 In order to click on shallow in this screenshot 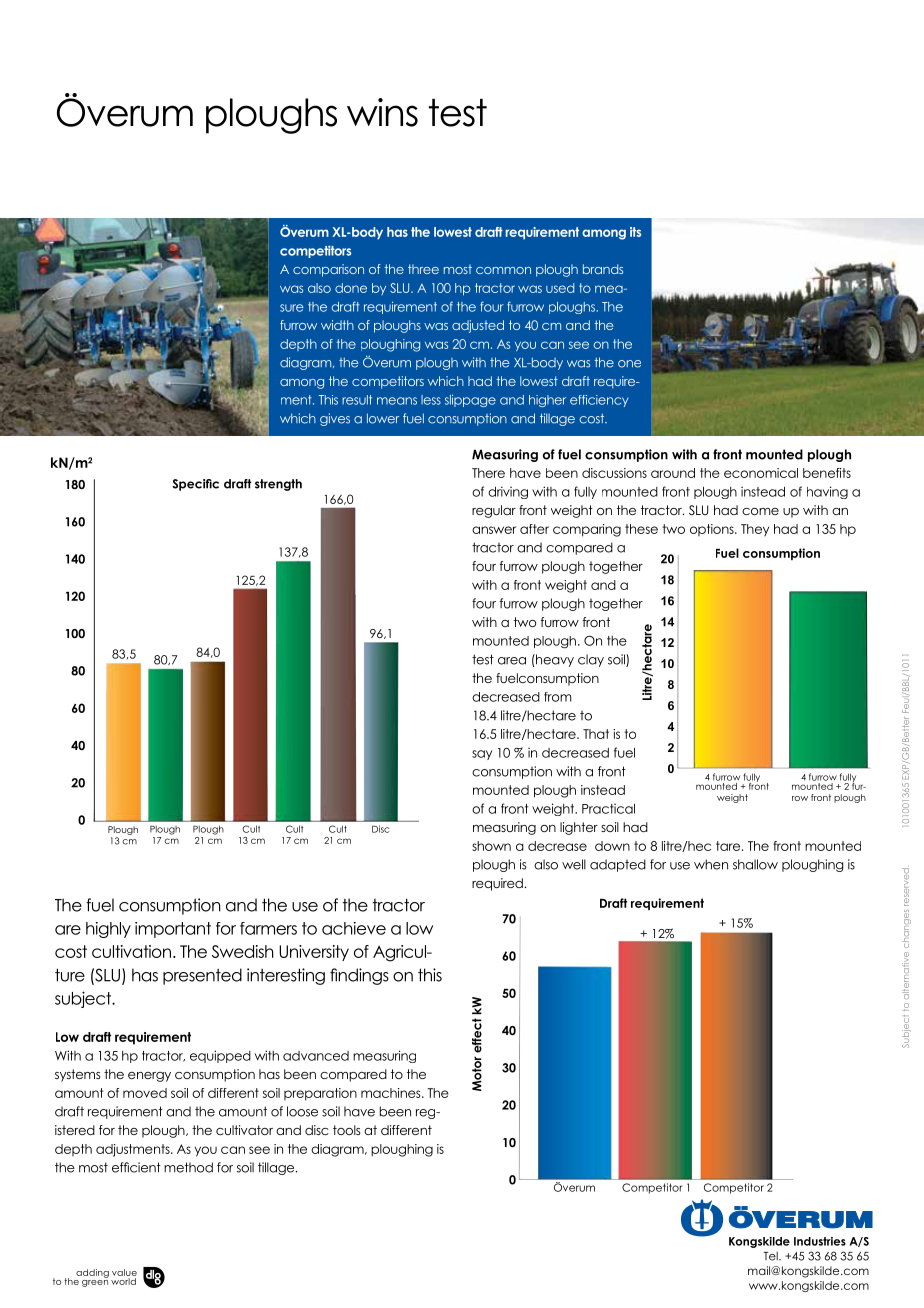, I will do `click(755, 864)`.
